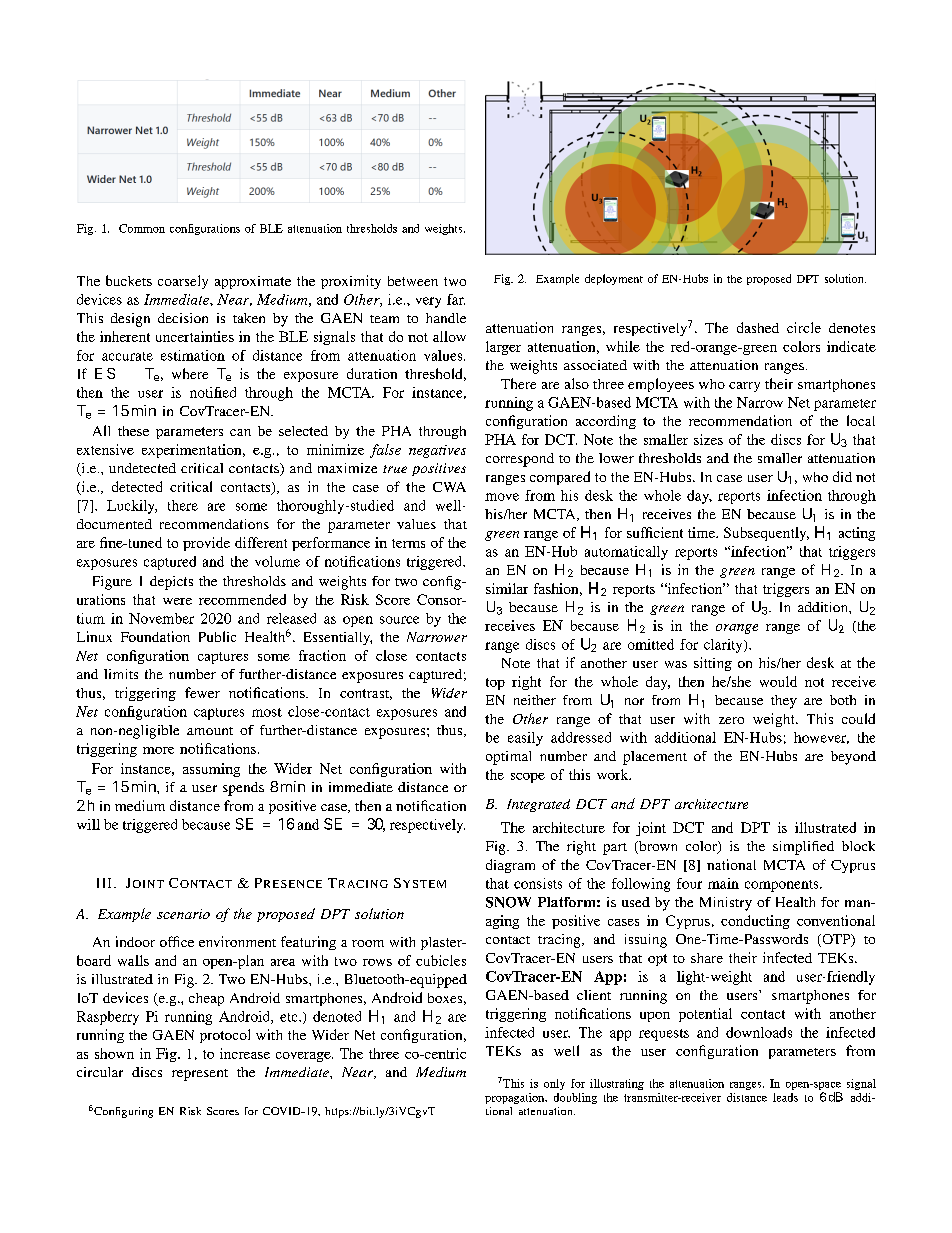  Describe the element at coordinates (155, 636) in the page. I see `Foundation` at that location.
